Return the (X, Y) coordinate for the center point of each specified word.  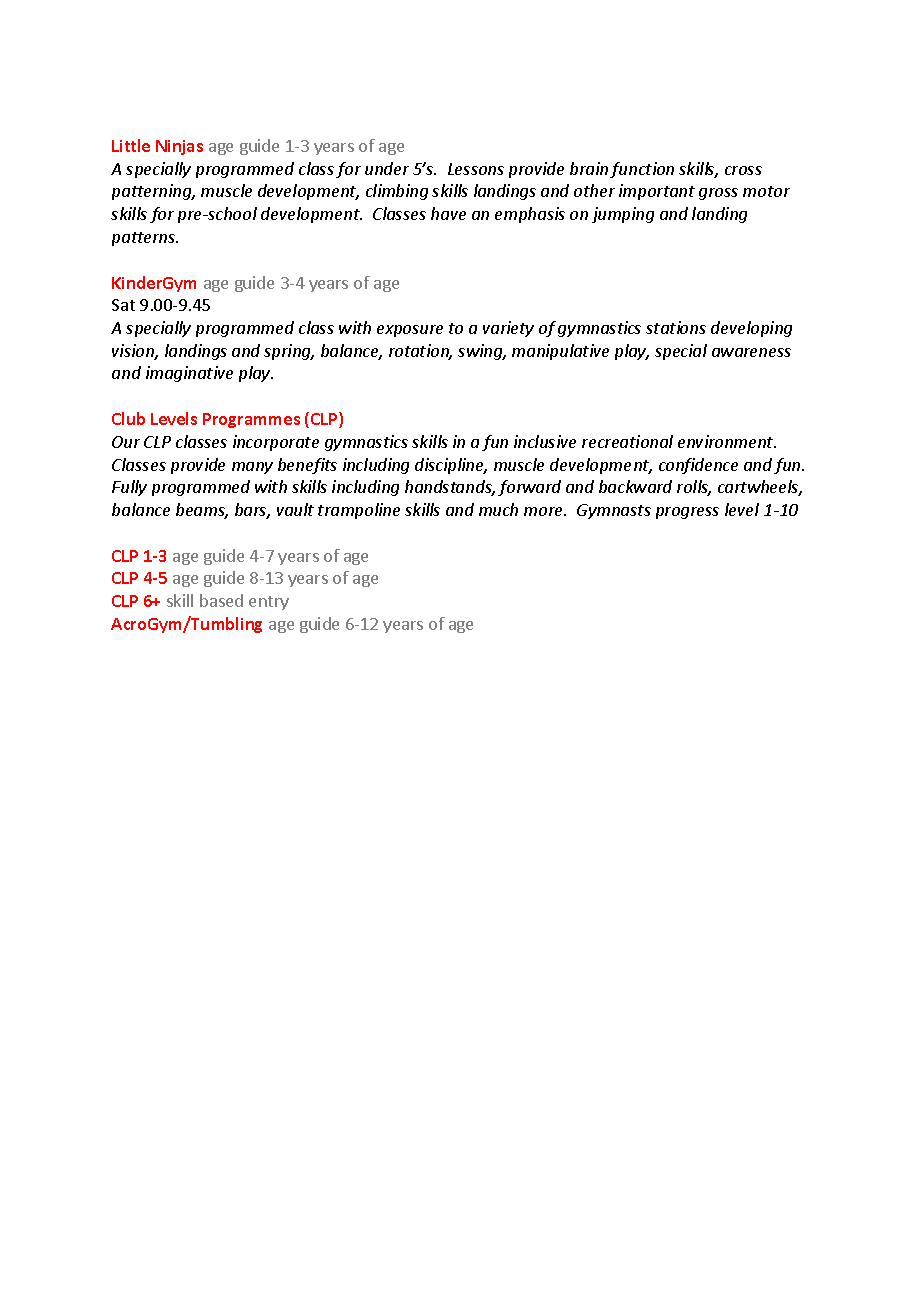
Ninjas (179, 147)
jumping (623, 215)
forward (529, 488)
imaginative (189, 374)
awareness (751, 352)
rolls (694, 488)
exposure (410, 331)
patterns (145, 239)
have (448, 213)
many (252, 468)
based (221, 600)
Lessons (476, 169)
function (642, 170)
